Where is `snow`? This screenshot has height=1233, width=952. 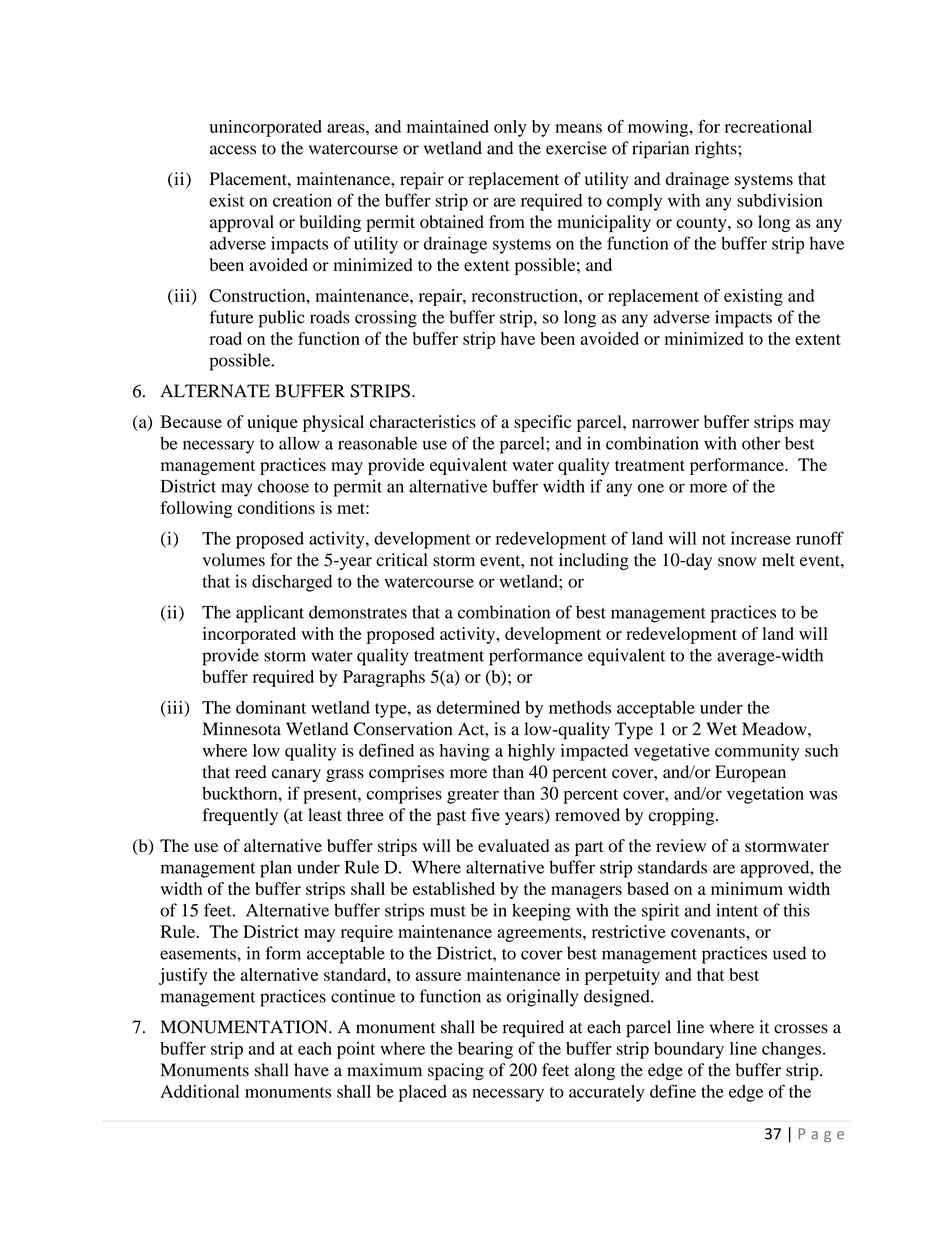
snow is located at coordinates (737, 562).
